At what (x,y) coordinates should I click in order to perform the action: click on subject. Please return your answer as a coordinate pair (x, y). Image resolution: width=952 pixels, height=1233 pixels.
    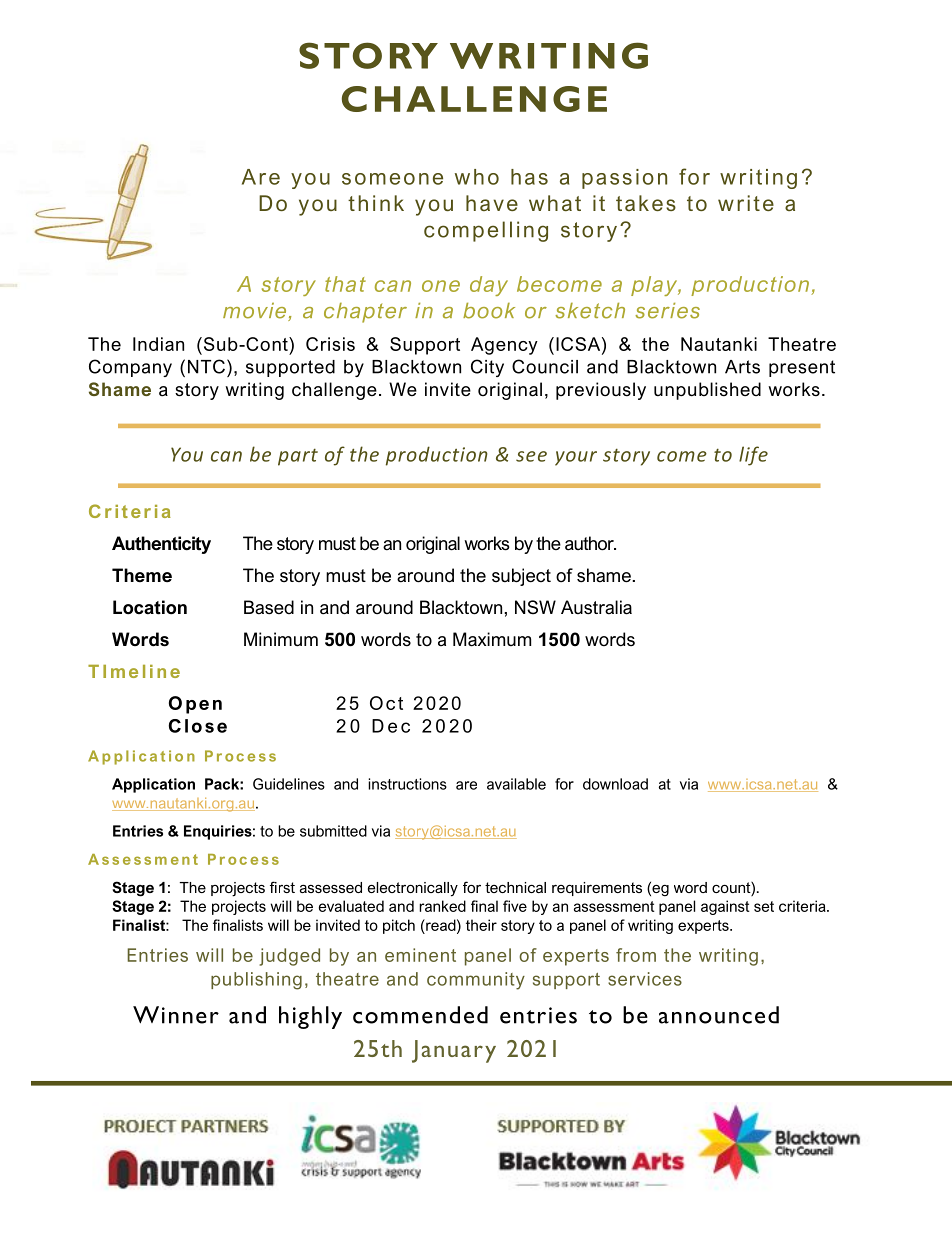
    Looking at the image, I should click on (521, 577).
